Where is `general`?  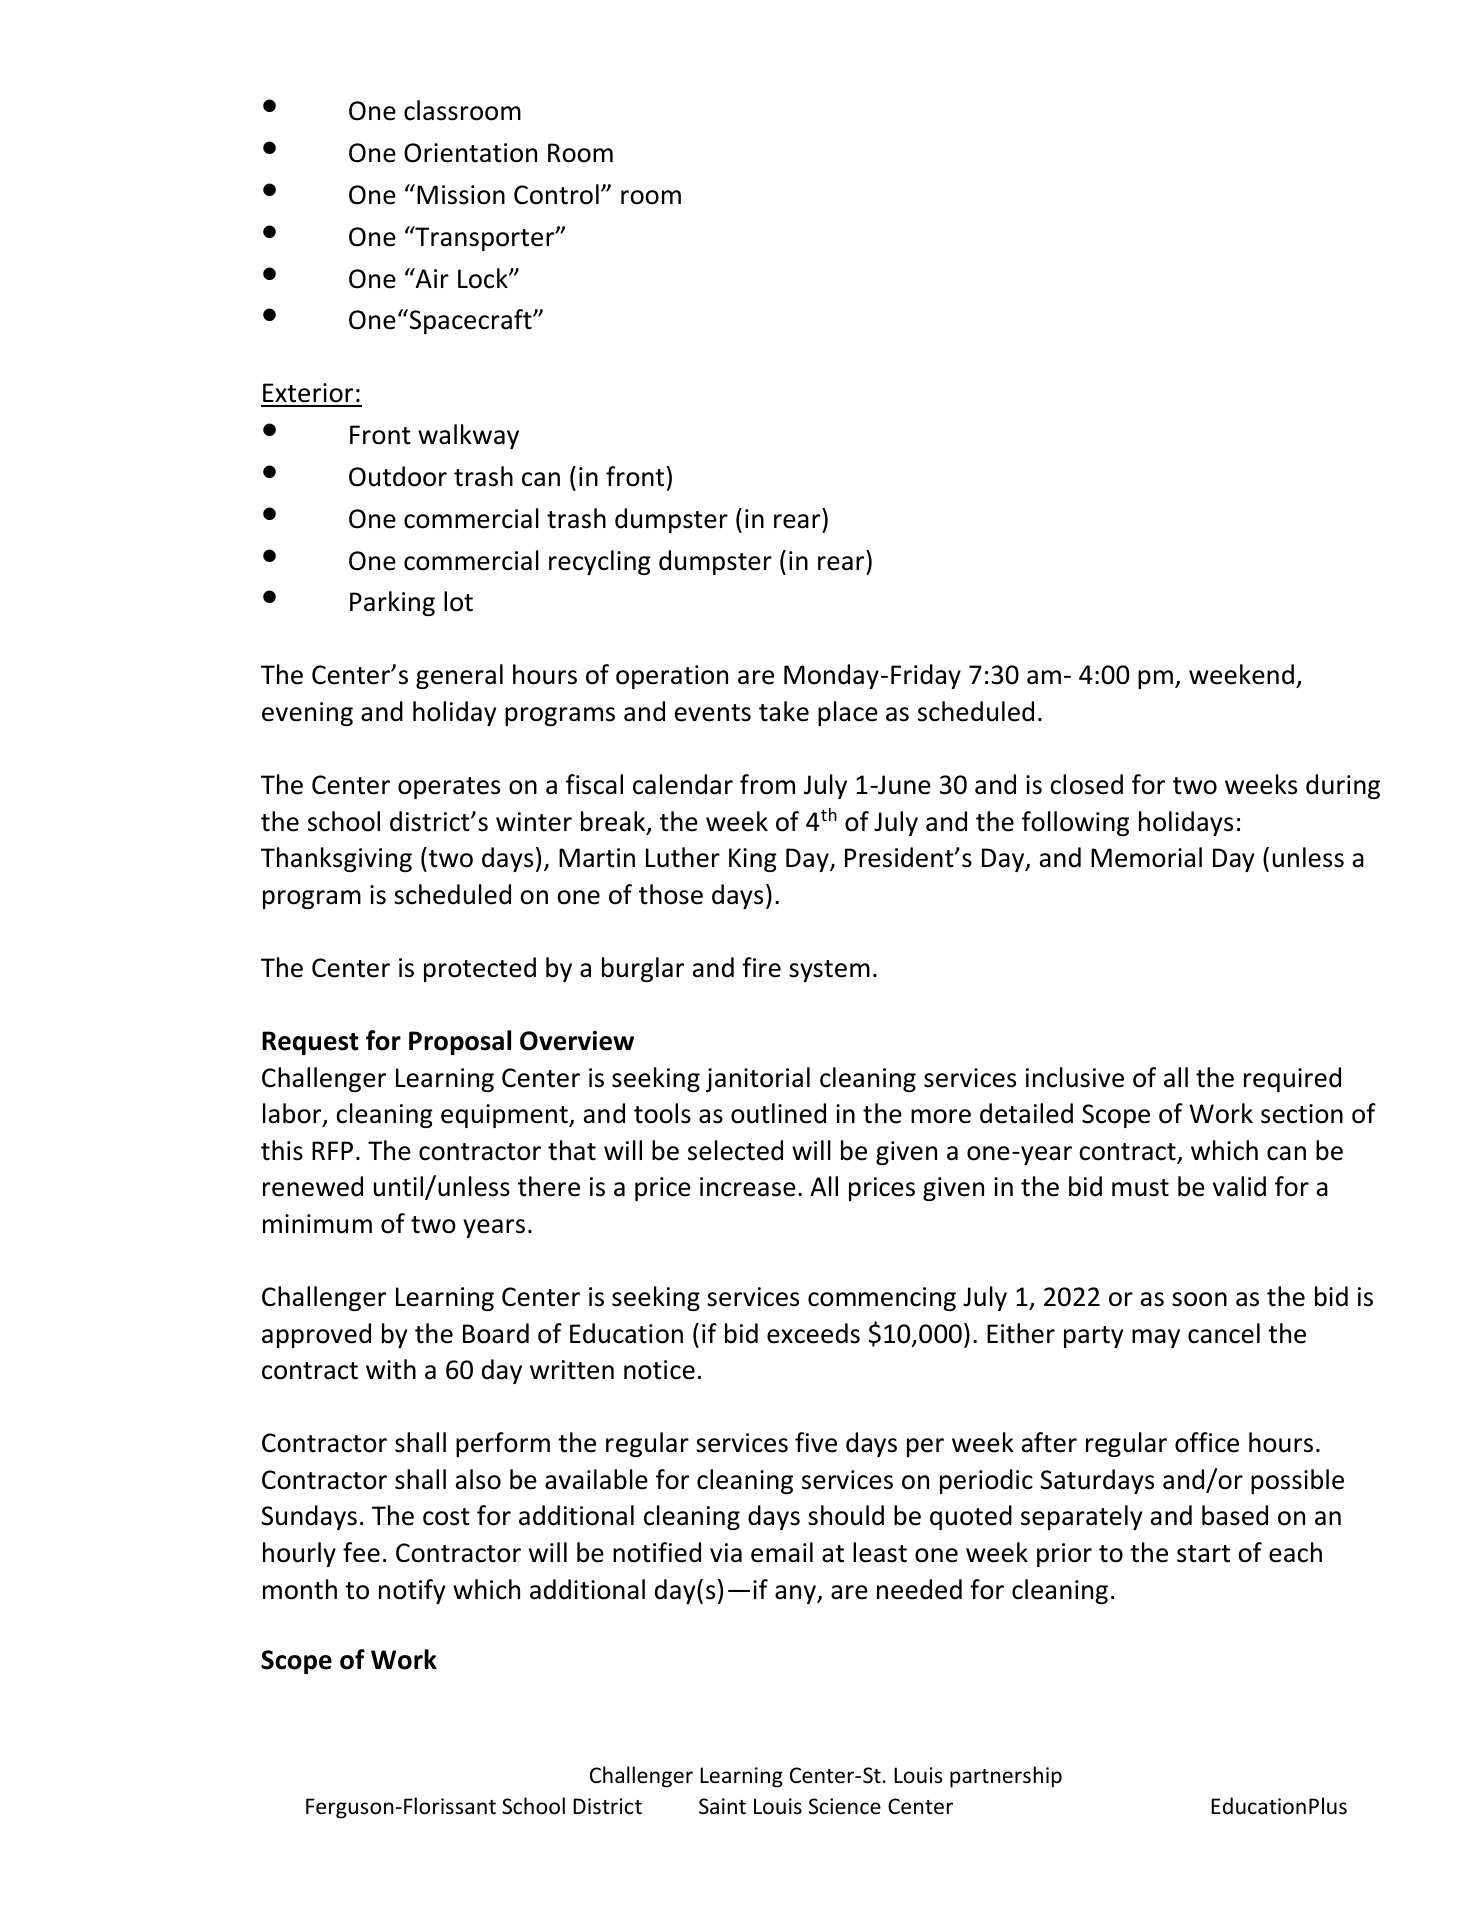 general is located at coordinates (459, 676).
